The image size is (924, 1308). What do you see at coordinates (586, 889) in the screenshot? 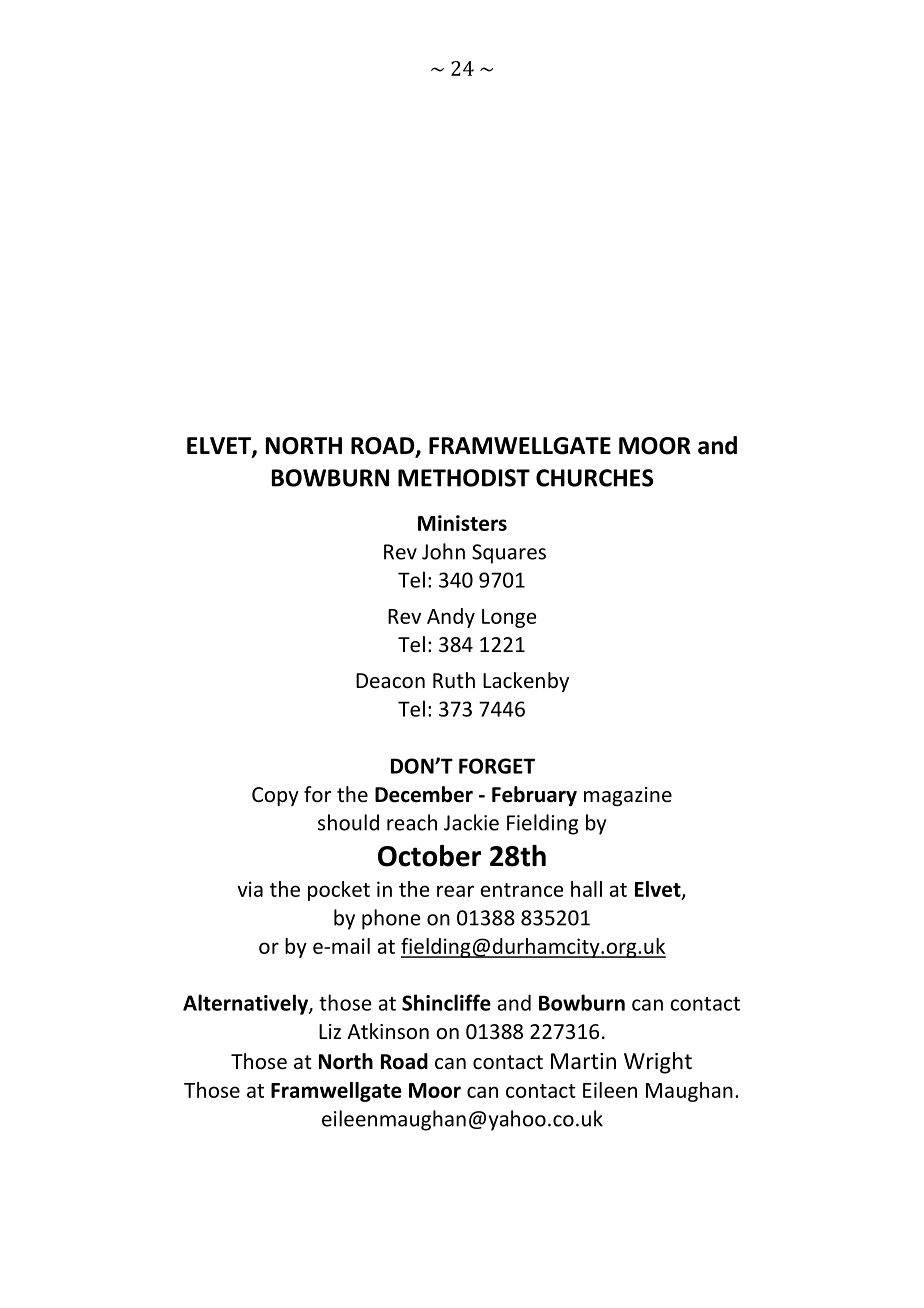
I see `hall` at bounding box center [586, 889].
